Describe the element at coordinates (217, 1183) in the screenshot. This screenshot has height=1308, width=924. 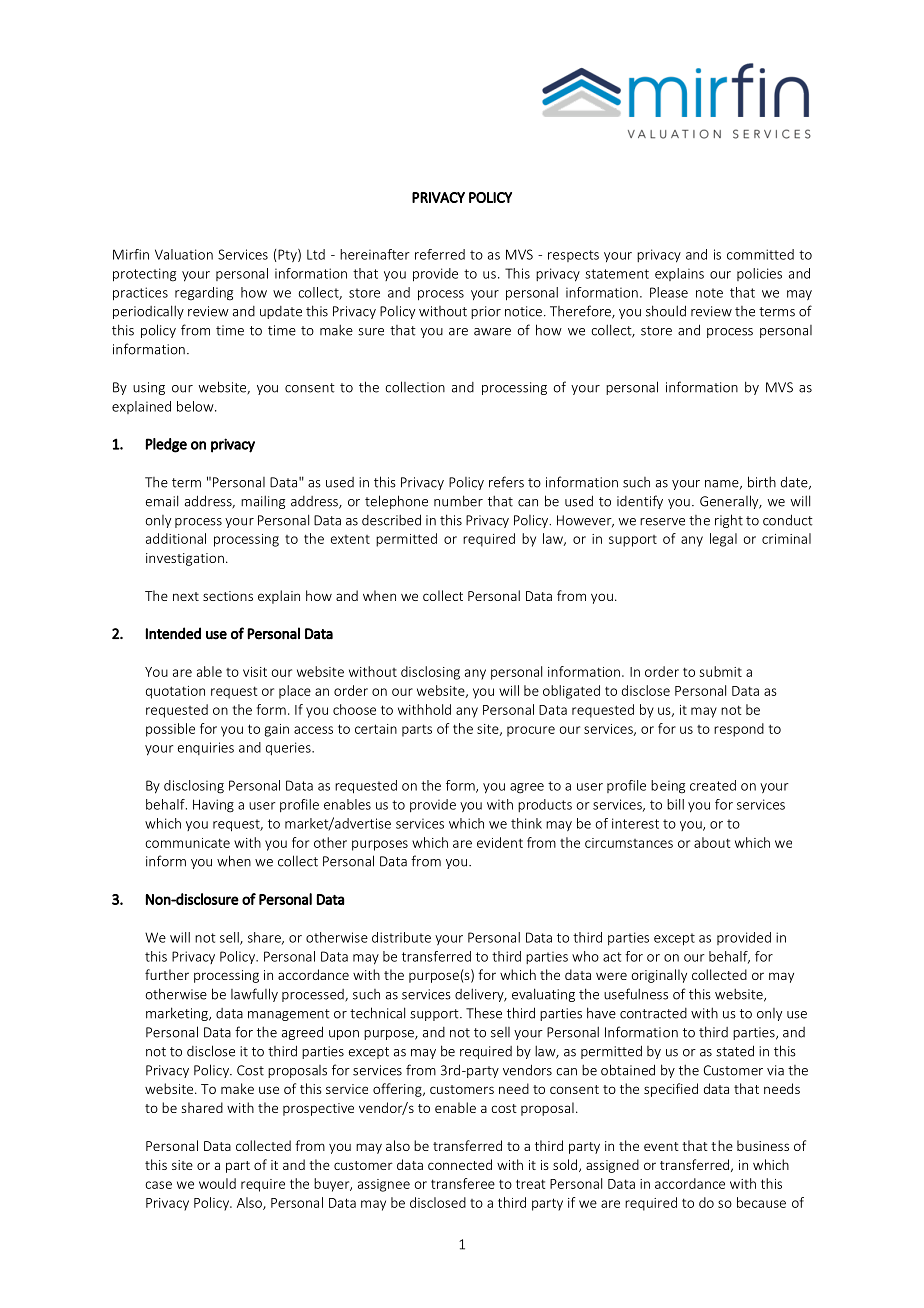
I see `would` at that location.
